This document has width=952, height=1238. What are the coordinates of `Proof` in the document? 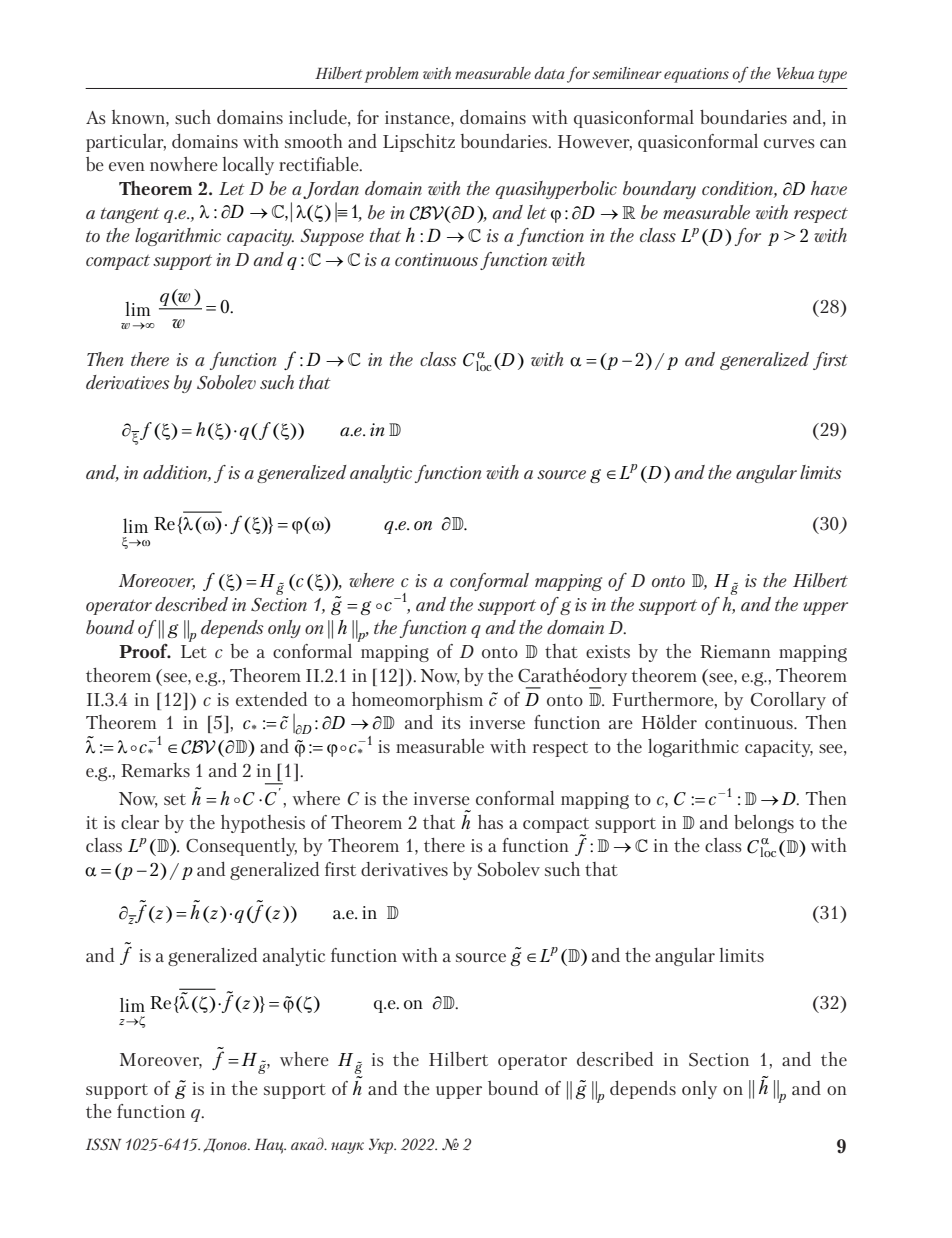 It's located at (144, 651).
